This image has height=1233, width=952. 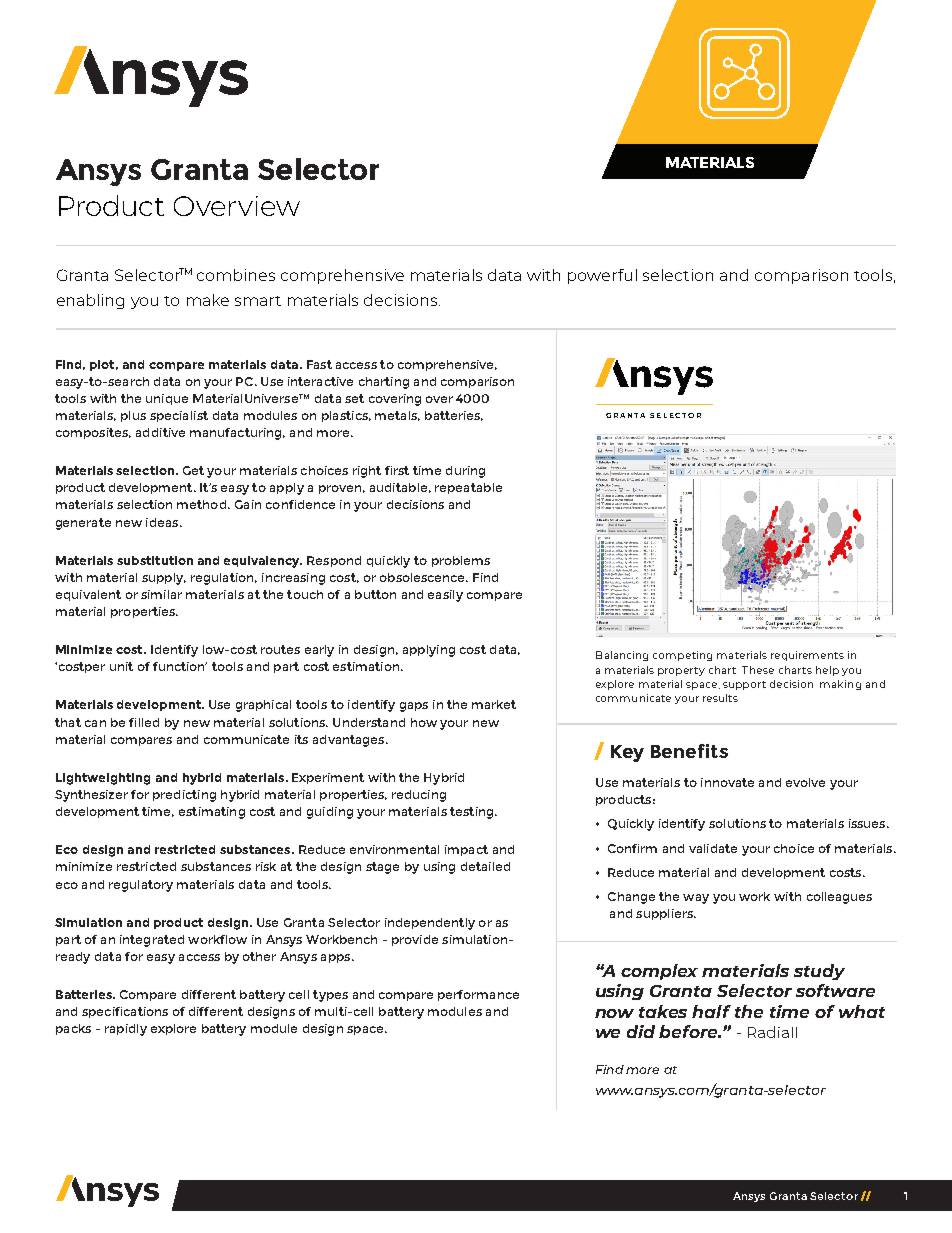 I want to click on powerful, so click(x=602, y=276).
